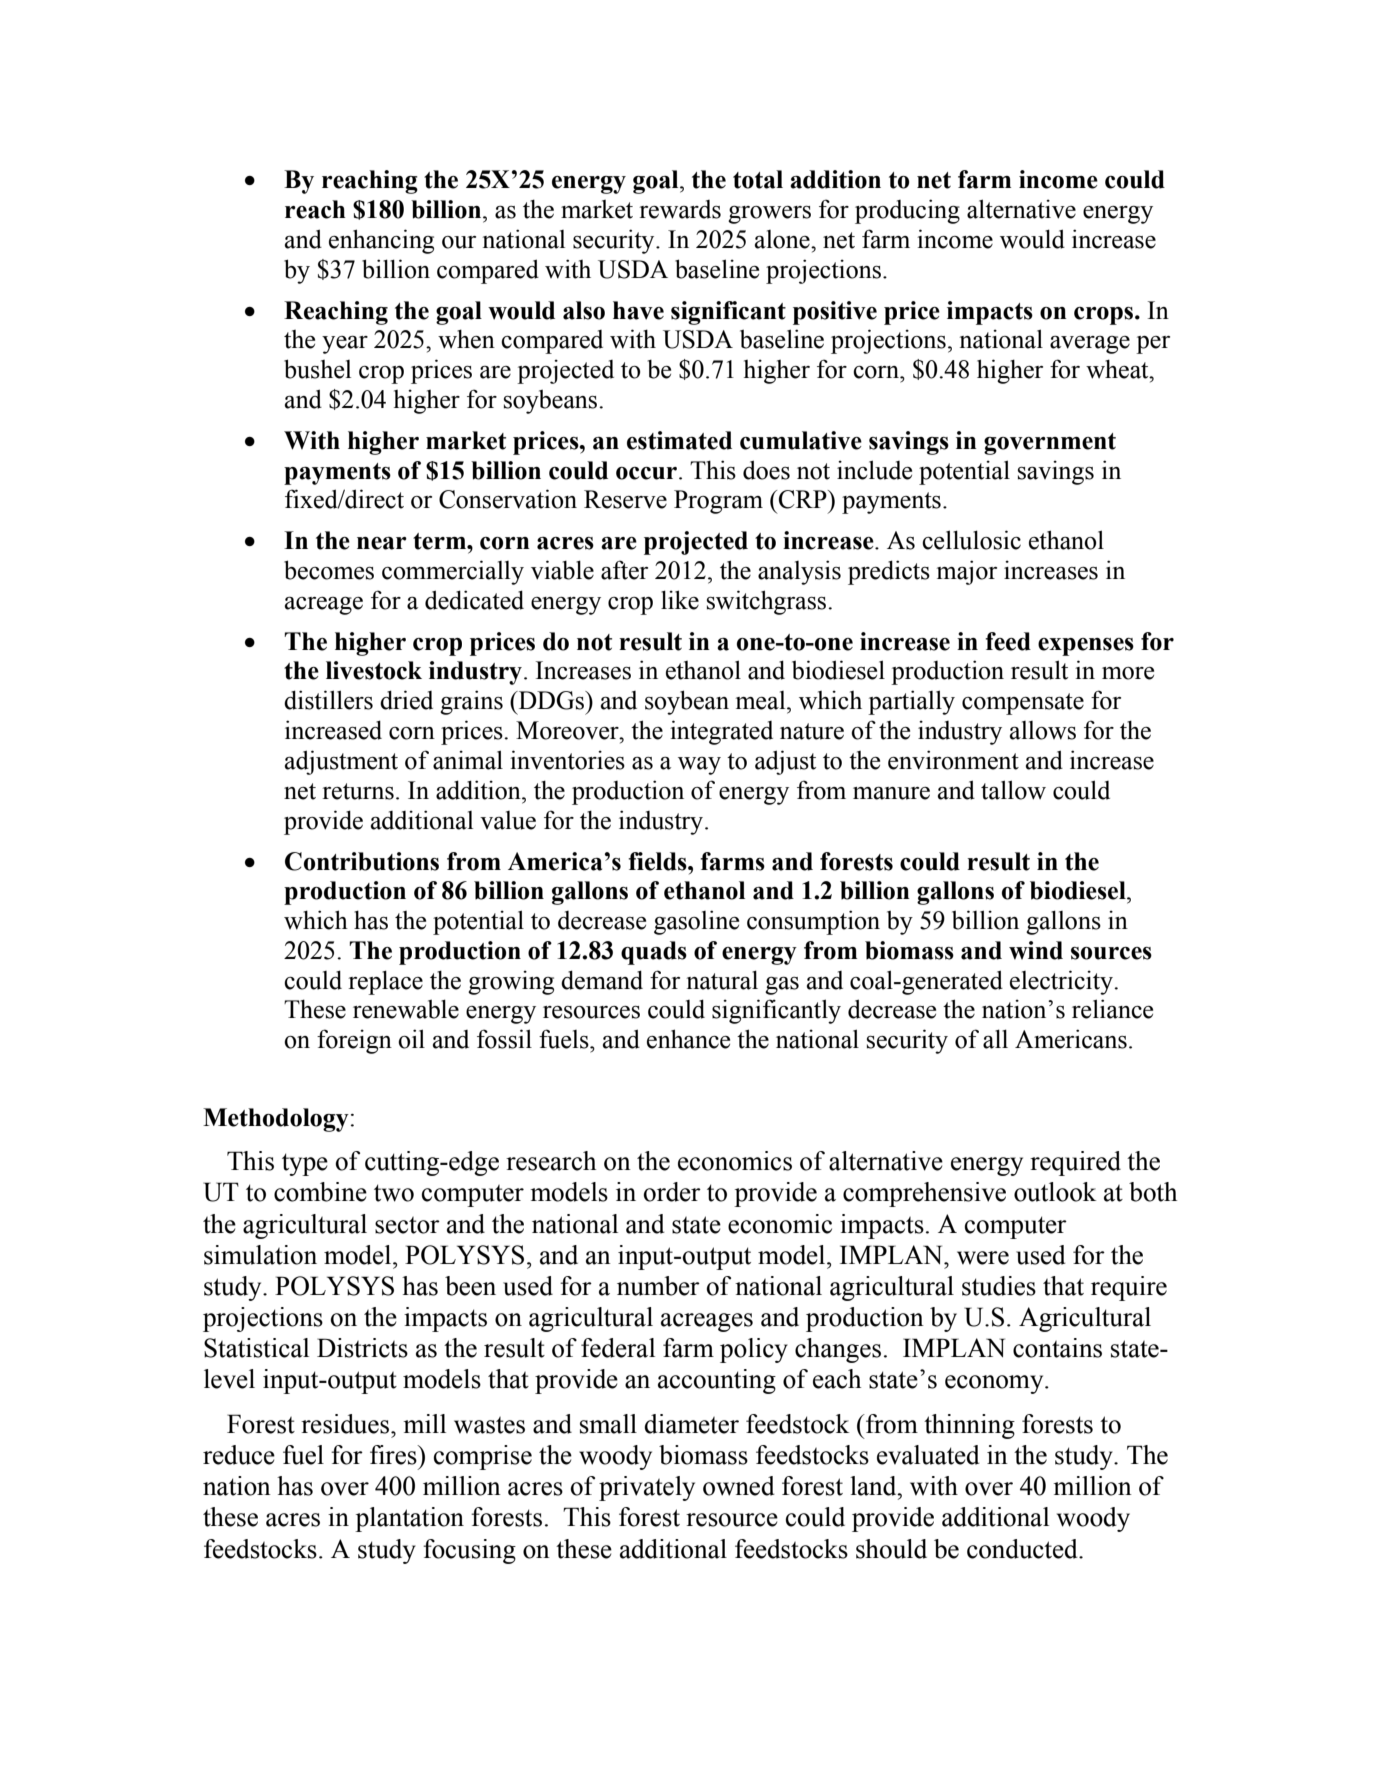  What do you see at coordinates (680, 209) in the screenshot?
I see `rewards` at bounding box center [680, 209].
